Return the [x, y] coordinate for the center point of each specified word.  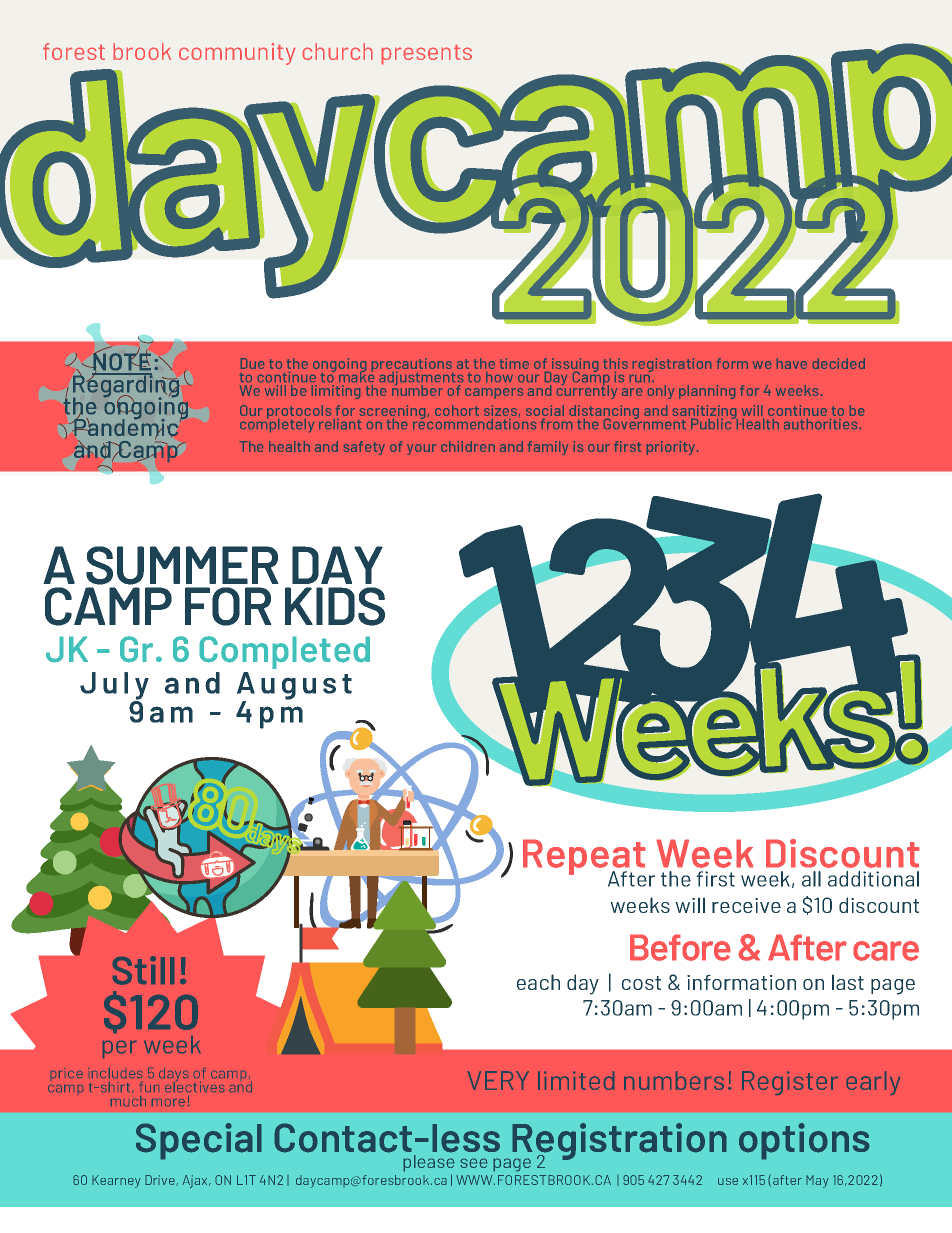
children [468, 446]
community [237, 54]
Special [199, 1141]
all [811, 879]
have [792, 363]
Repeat [584, 858]
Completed [284, 652]
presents [427, 54]
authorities [822, 424]
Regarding [126, 386]
